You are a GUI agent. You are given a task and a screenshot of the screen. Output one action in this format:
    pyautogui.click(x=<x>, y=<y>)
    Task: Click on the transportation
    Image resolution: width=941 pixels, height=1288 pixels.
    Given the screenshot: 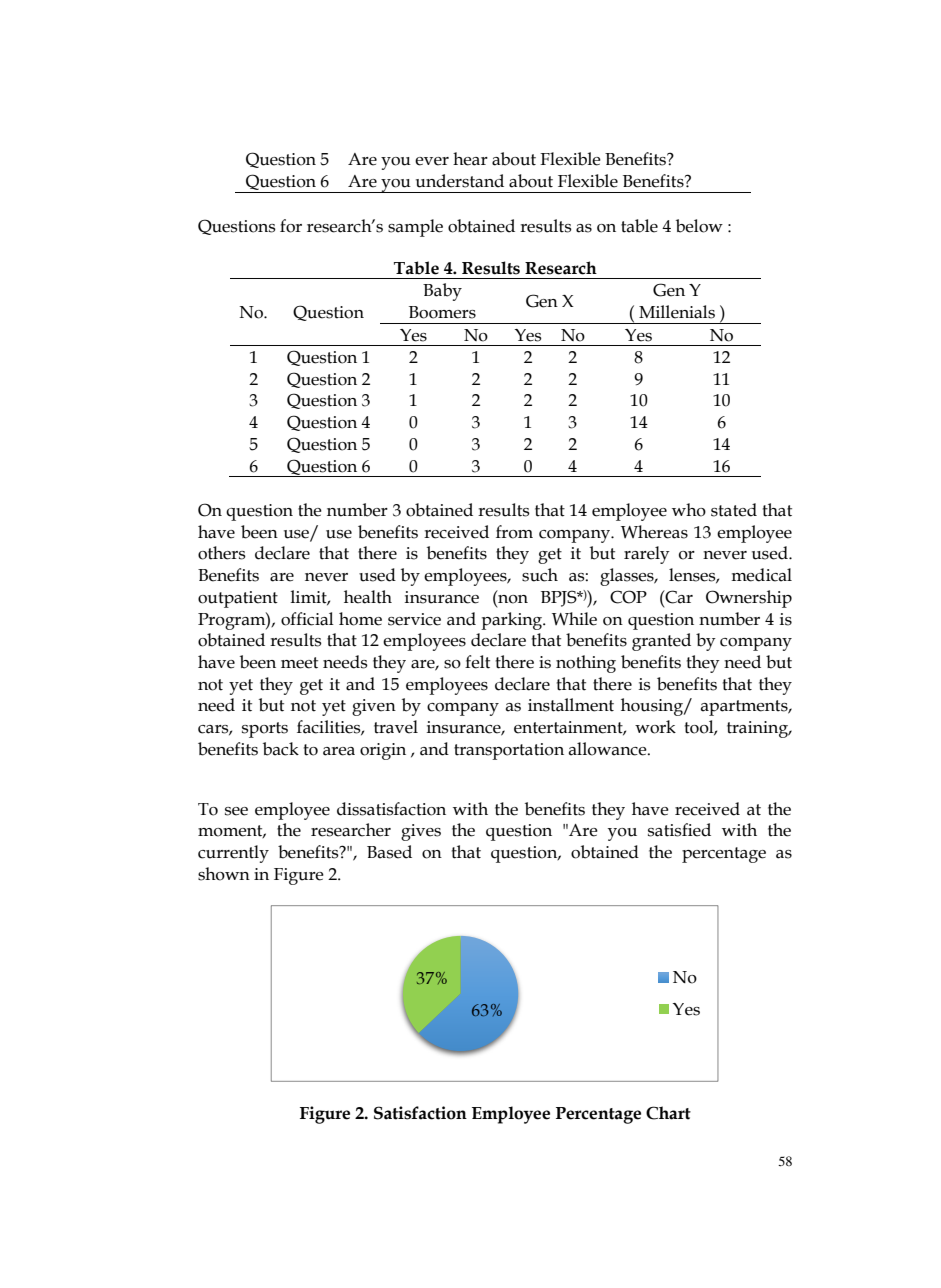 What is the action you would take?
    pyautogui.click(x=509, y=751)
